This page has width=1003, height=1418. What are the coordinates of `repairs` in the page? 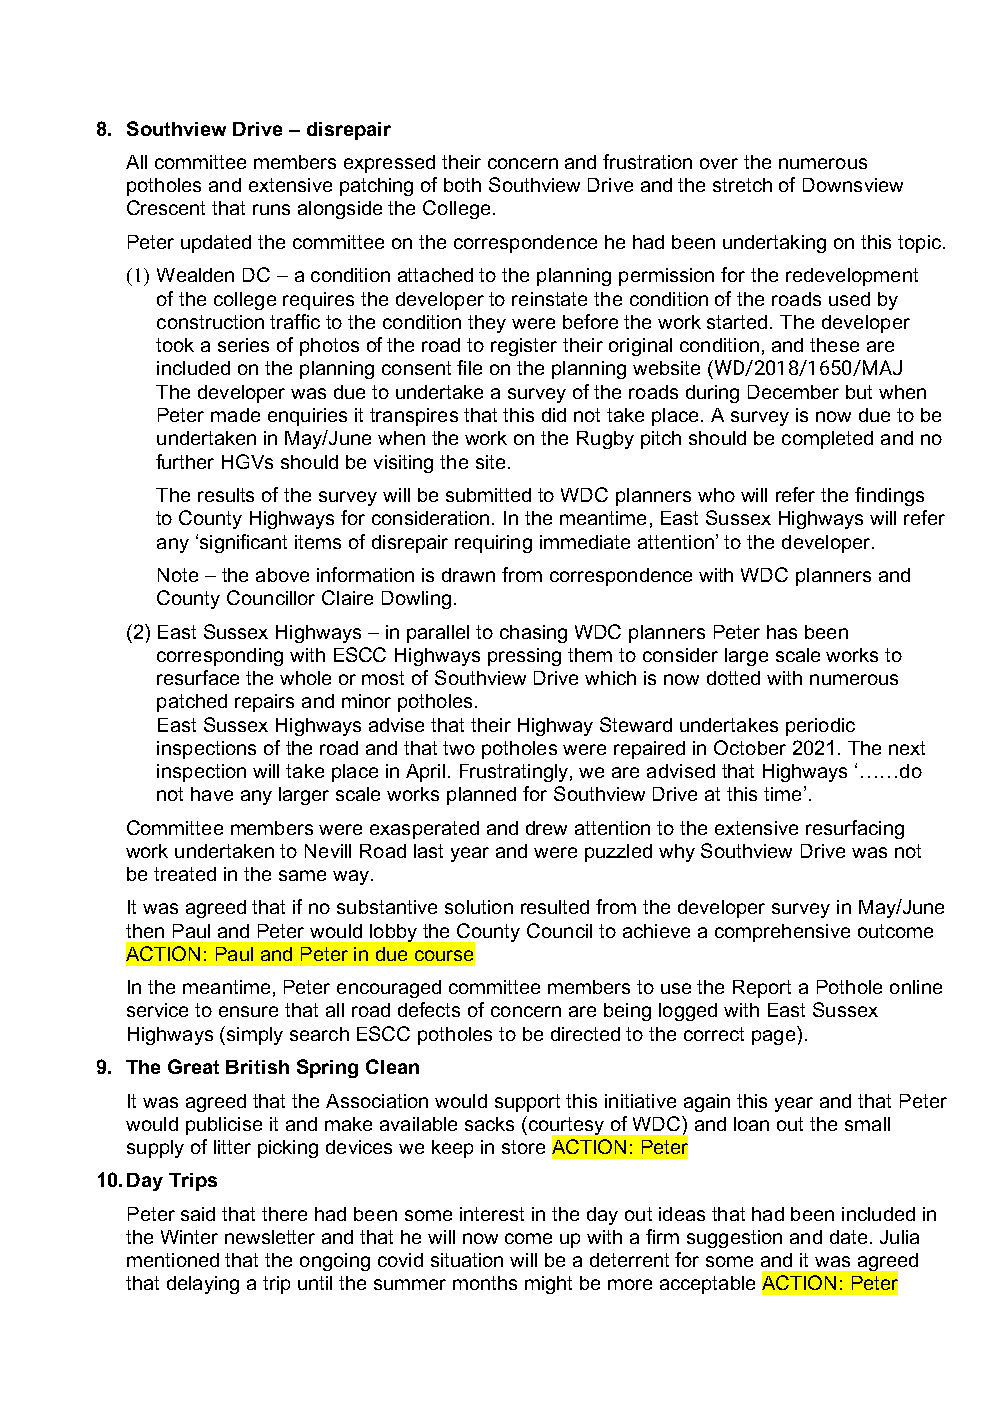 It's located at (264, 703).
